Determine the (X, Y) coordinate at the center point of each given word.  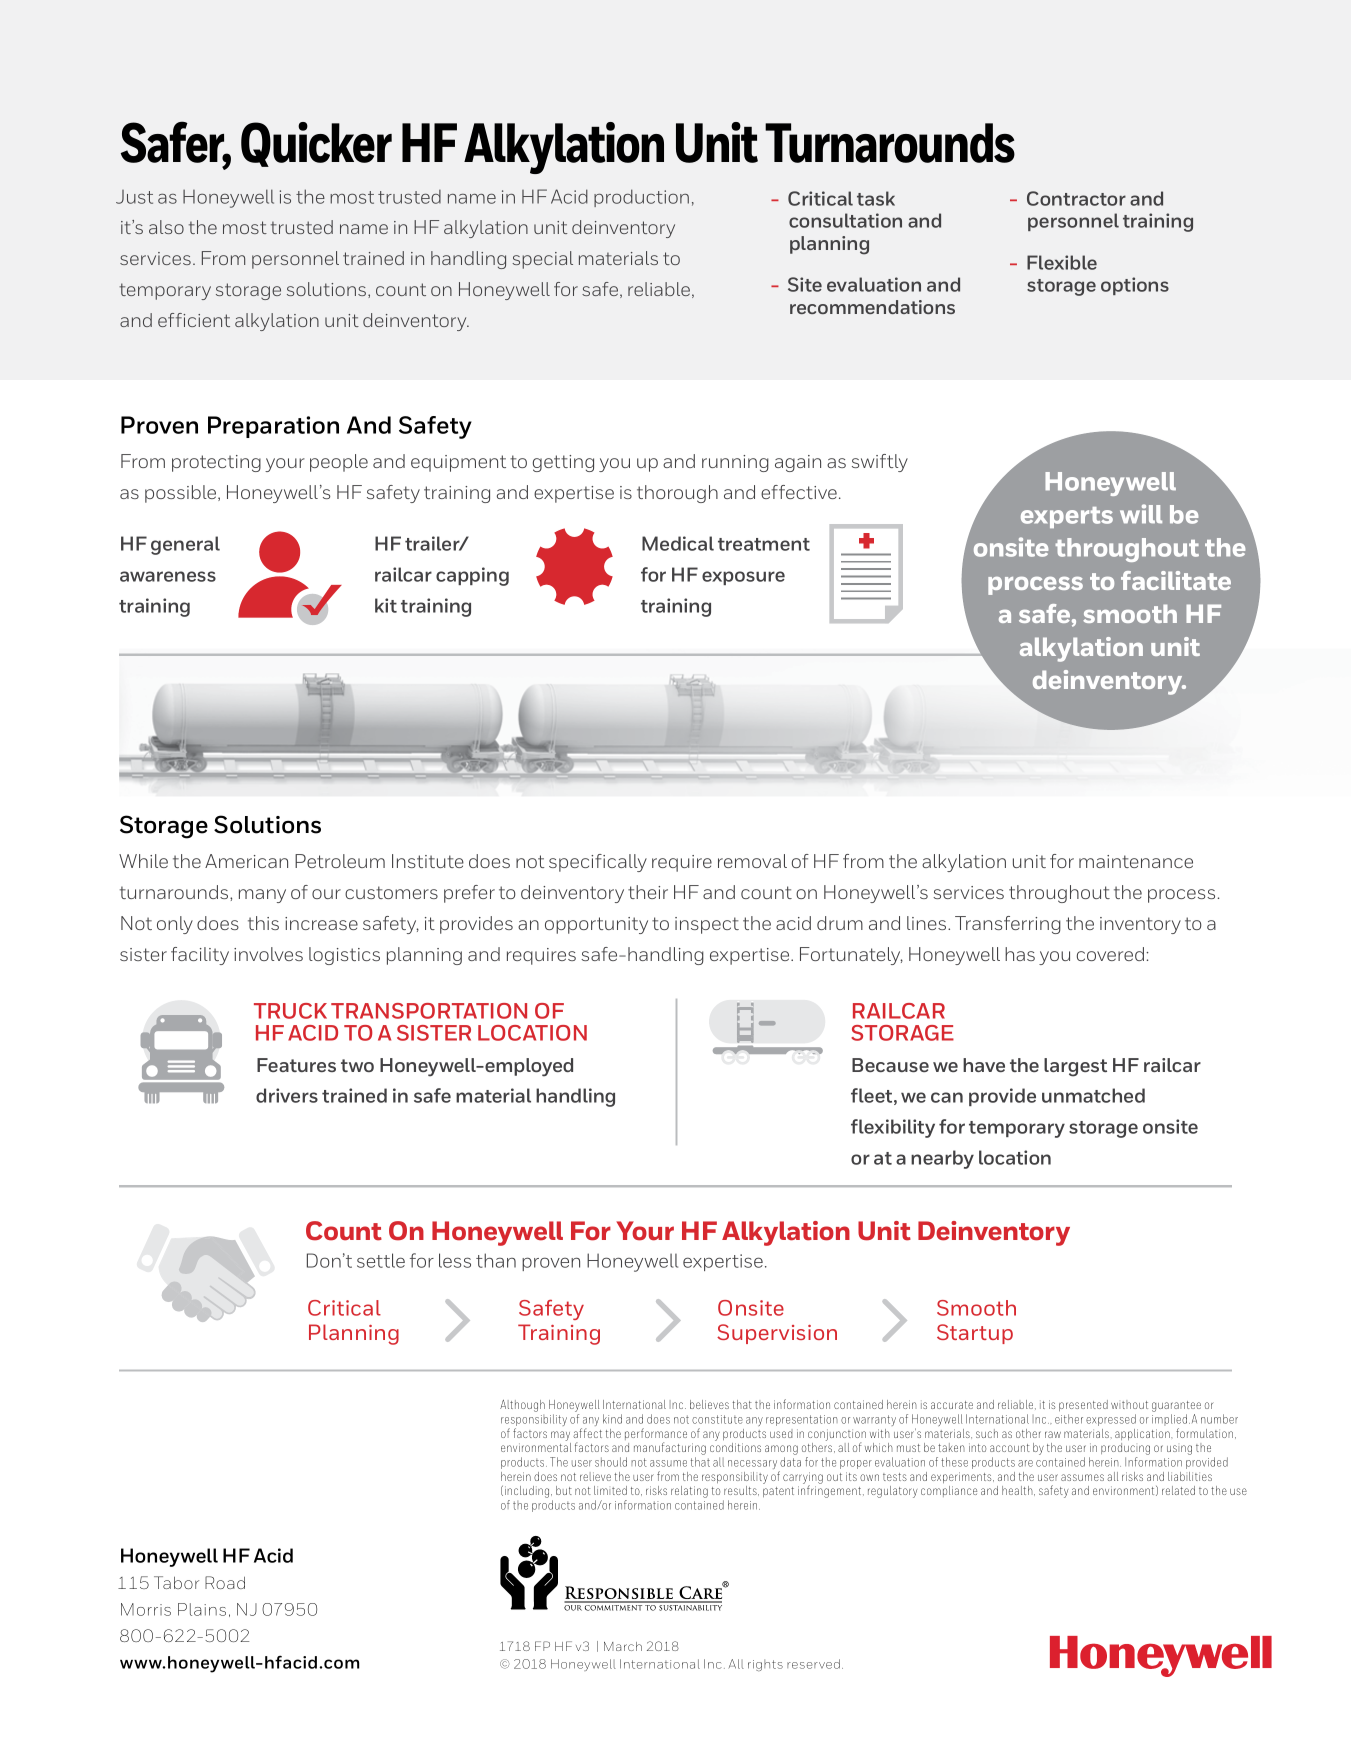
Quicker (316, 144)
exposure (743, 578)
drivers (287, 1095)
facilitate (1176, 580)
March (623, 1646)
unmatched (1093, 1095)
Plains (202, 1609)
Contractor (1076, 198)
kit (386, 605)
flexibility (893, 1128)
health (1018, 1491)
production (641, 198)
